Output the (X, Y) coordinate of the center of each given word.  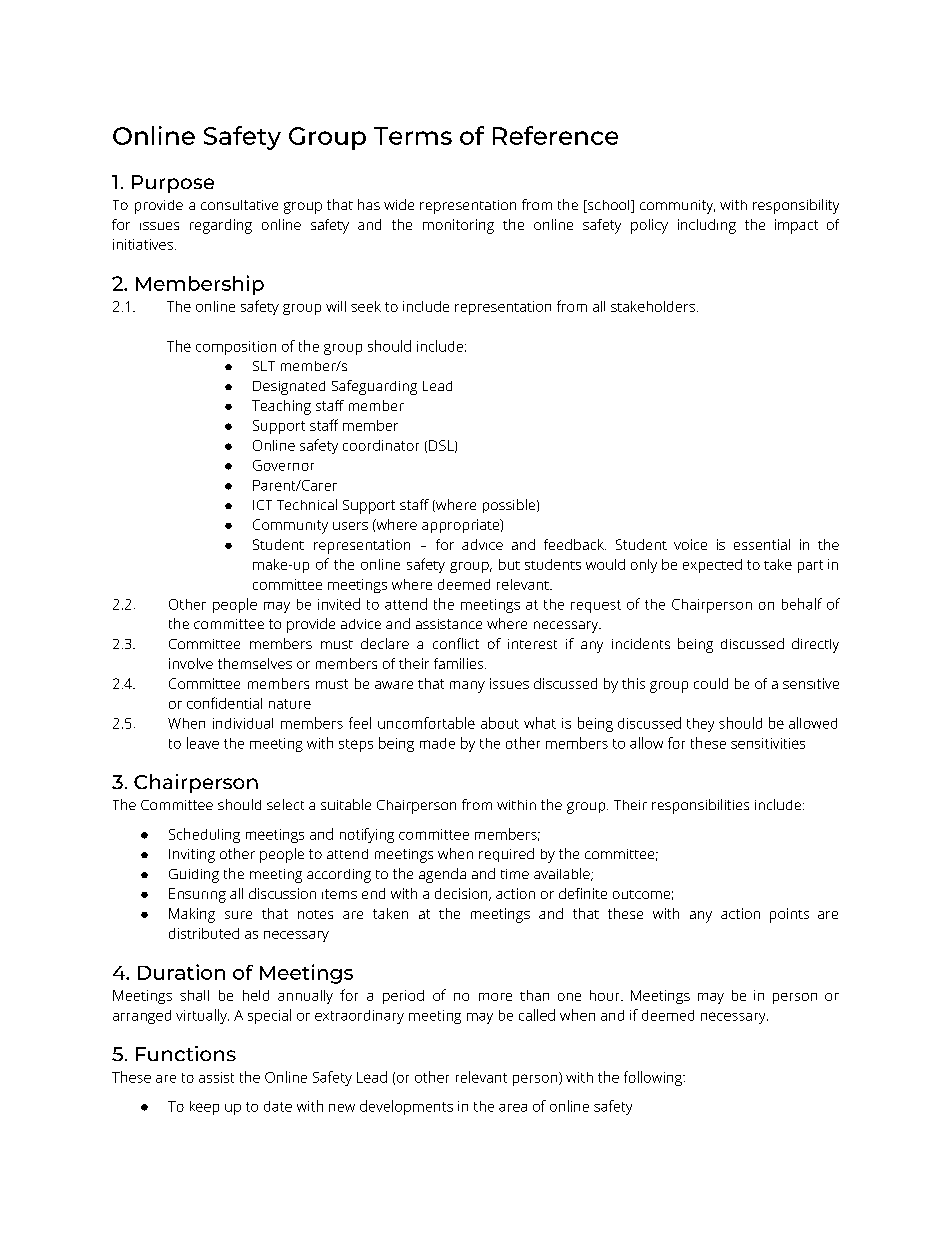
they (700, 725)
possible (510, 506)
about (500, 723)
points (789, 915)
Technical (307, 504)
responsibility (796, 206)
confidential (224, 703)
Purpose (173, 184)
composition (236, 348)
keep (204, 1108)
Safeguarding (374, 387)
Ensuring (197, 895)
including (707, 226)
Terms (413, 136)
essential (762, 544)
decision (462, 894)
